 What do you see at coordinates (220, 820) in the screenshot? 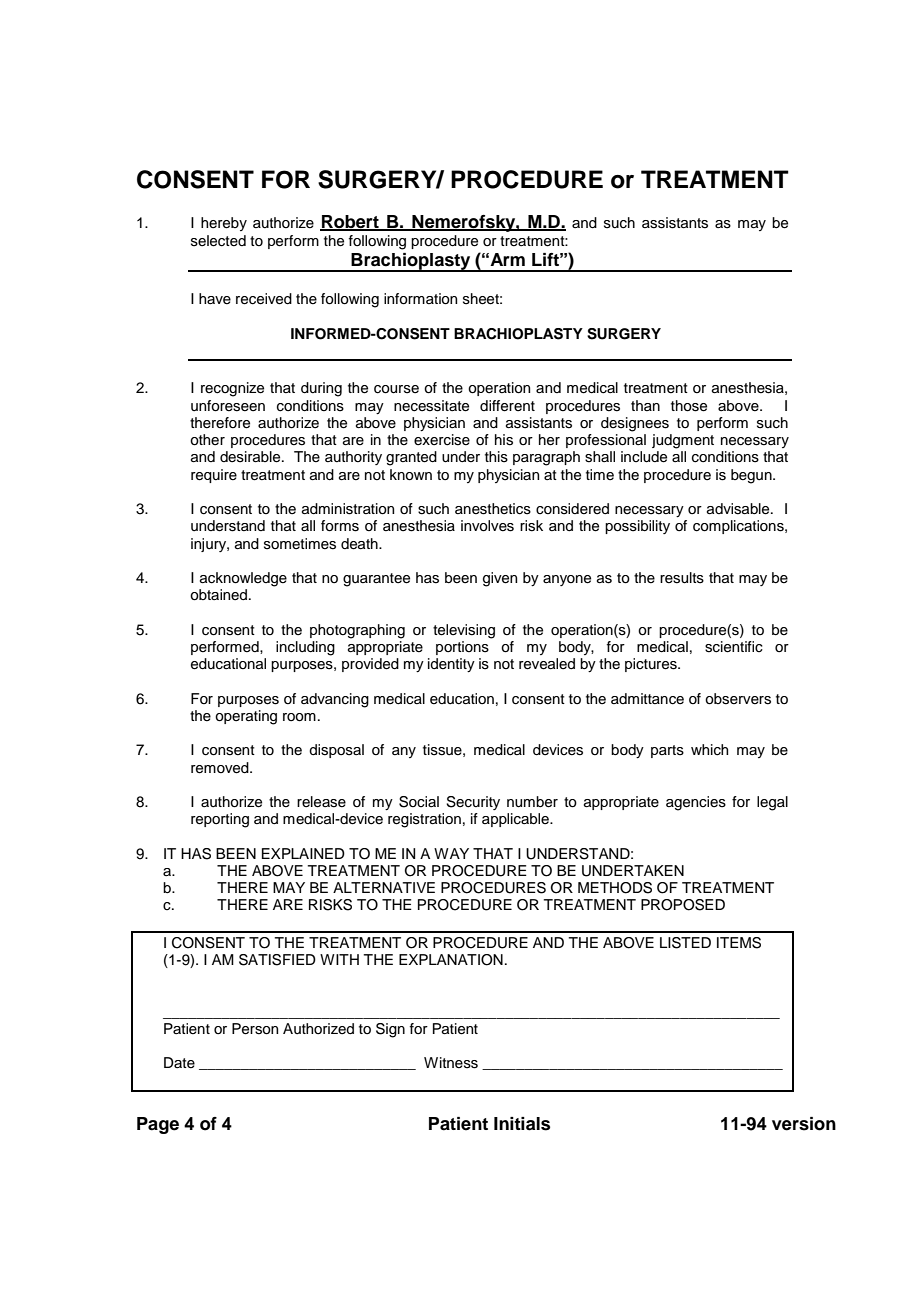
I see `reporting` at bounding box center [220, 820].
